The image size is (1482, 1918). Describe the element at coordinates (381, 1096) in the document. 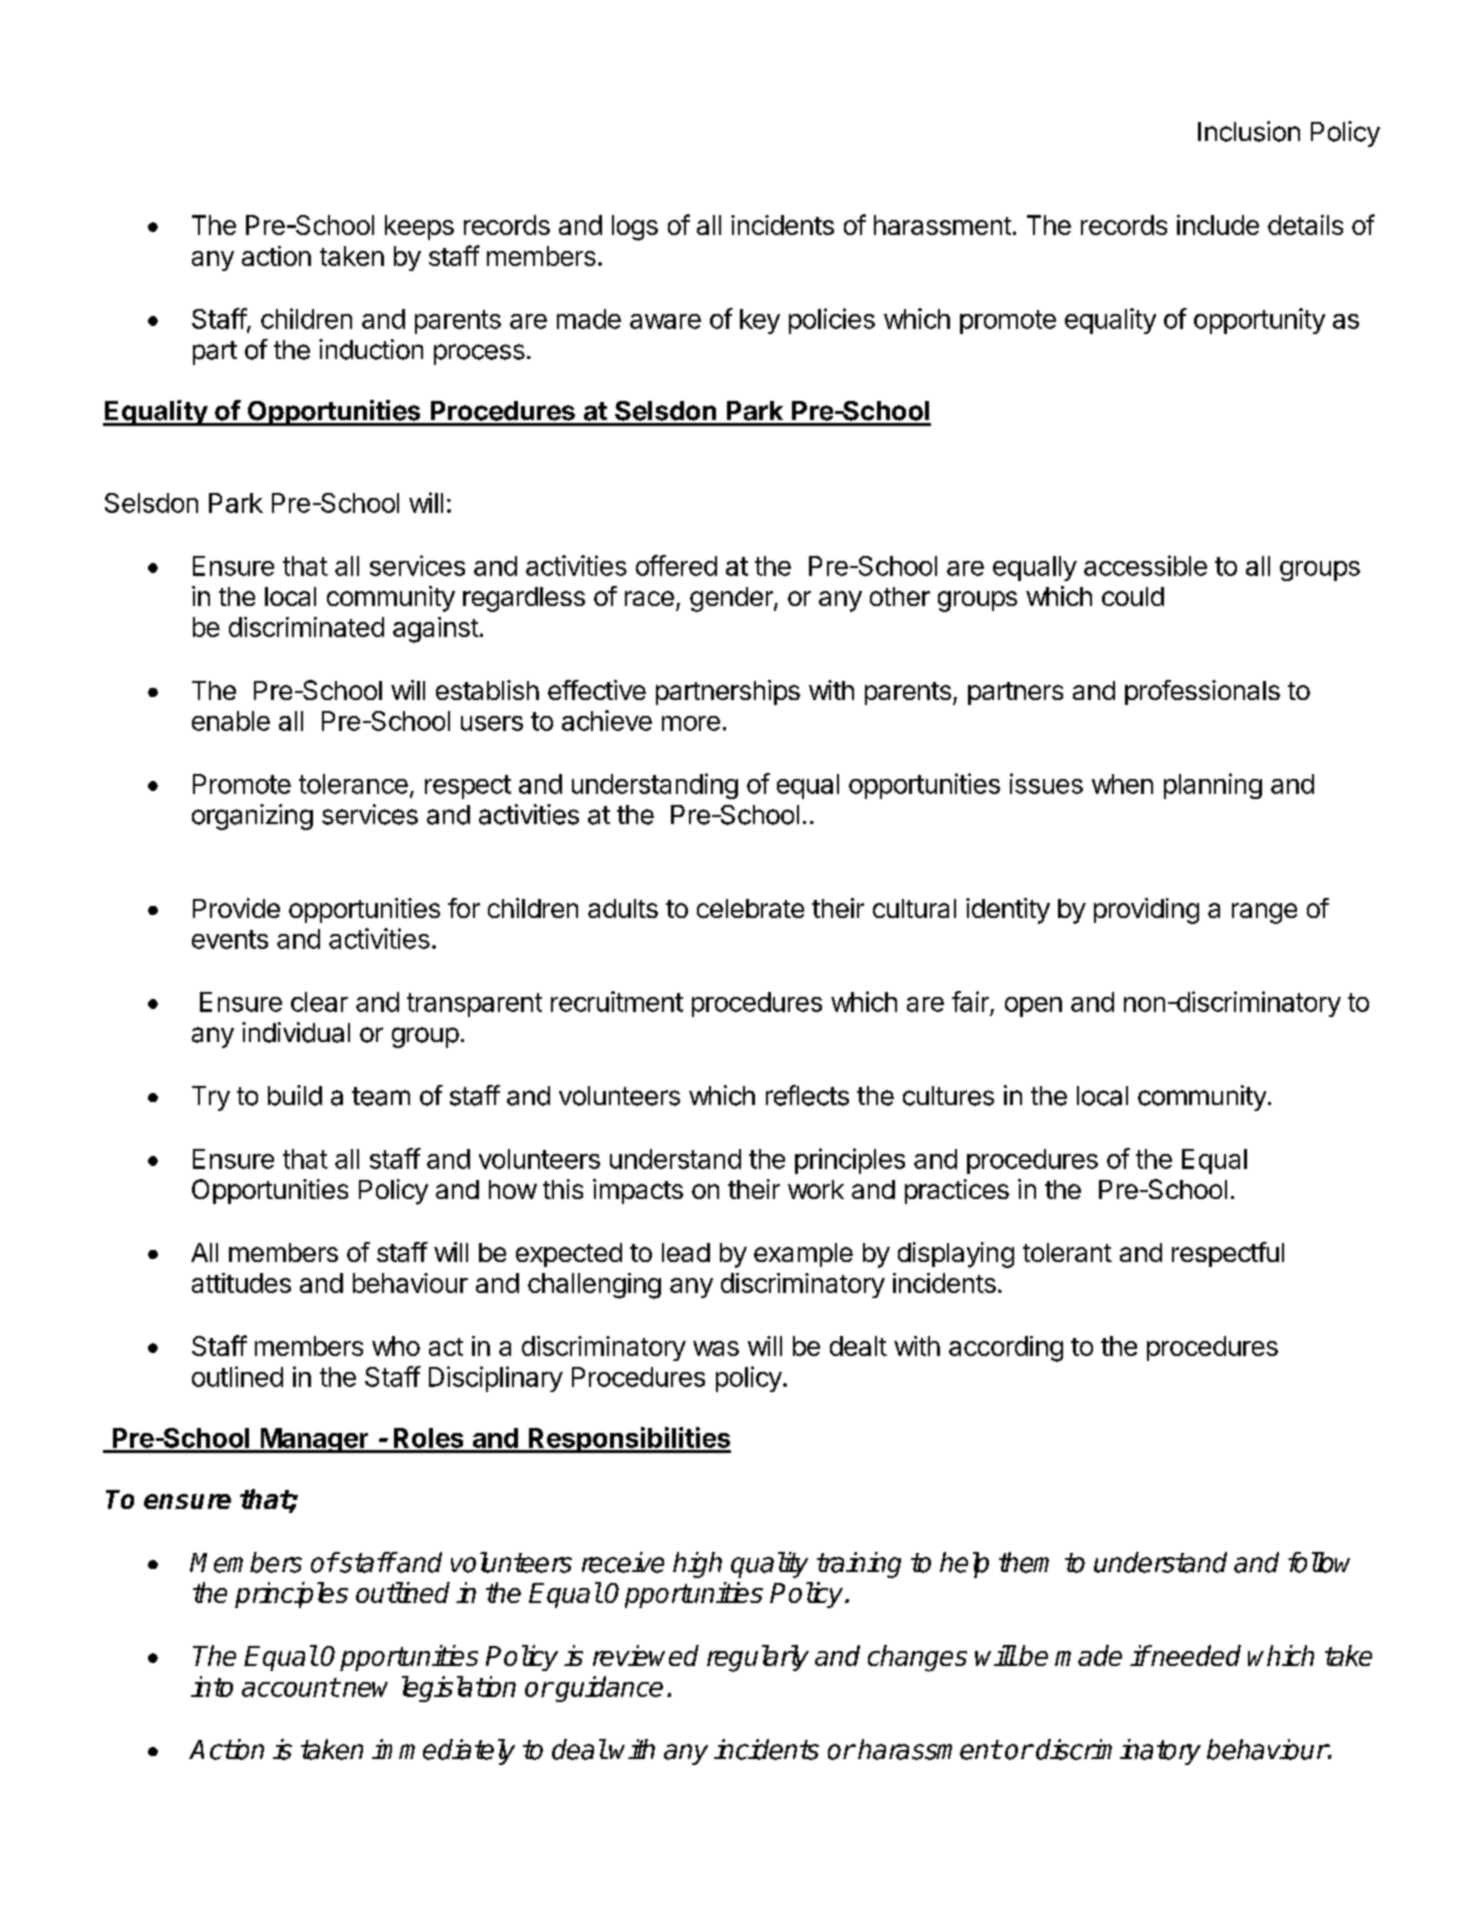

I see `team` at that location.
